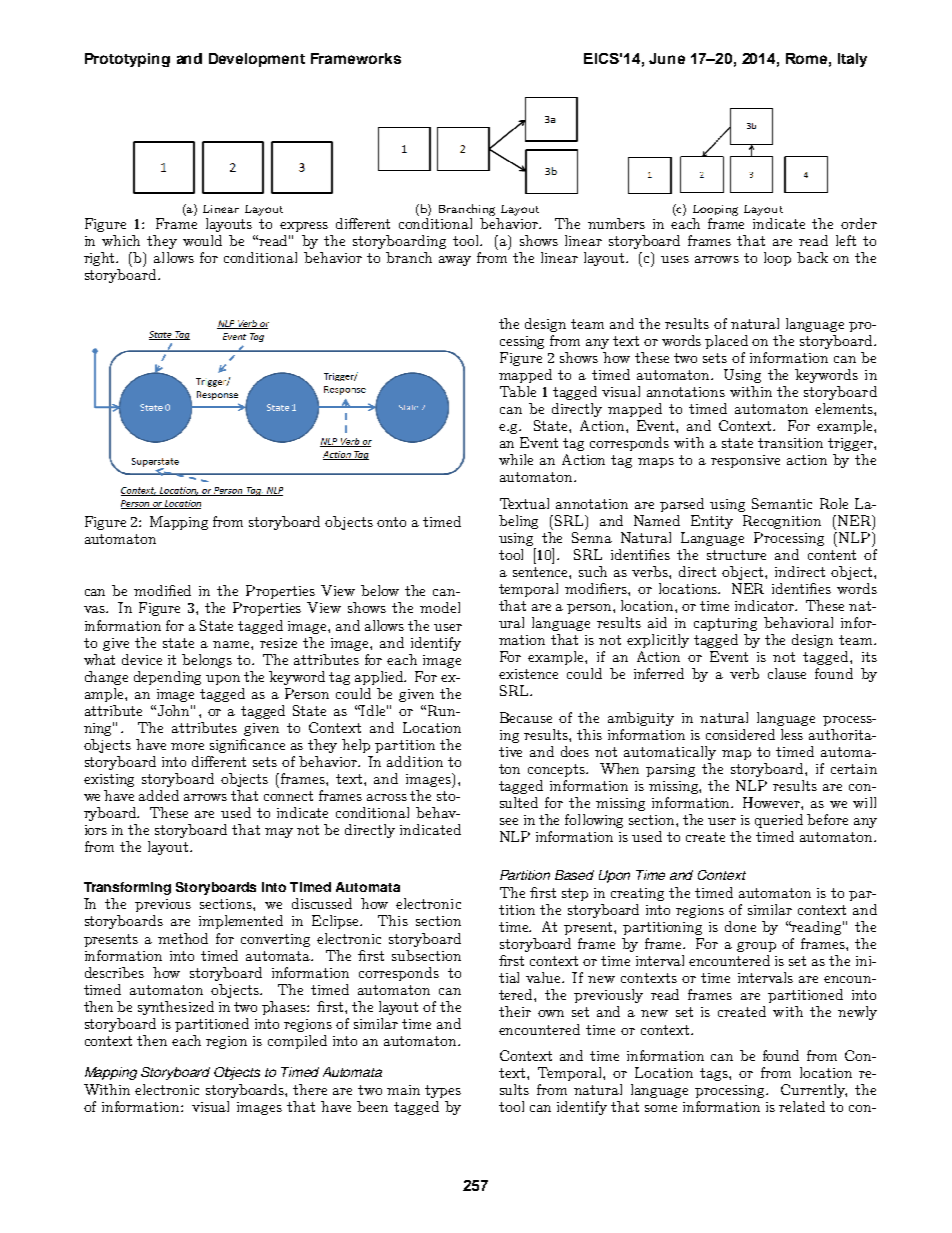 This document has height=1233, width=952. Describe the element at coordinates (257, 60) in the document. I see `Development` at that location.
